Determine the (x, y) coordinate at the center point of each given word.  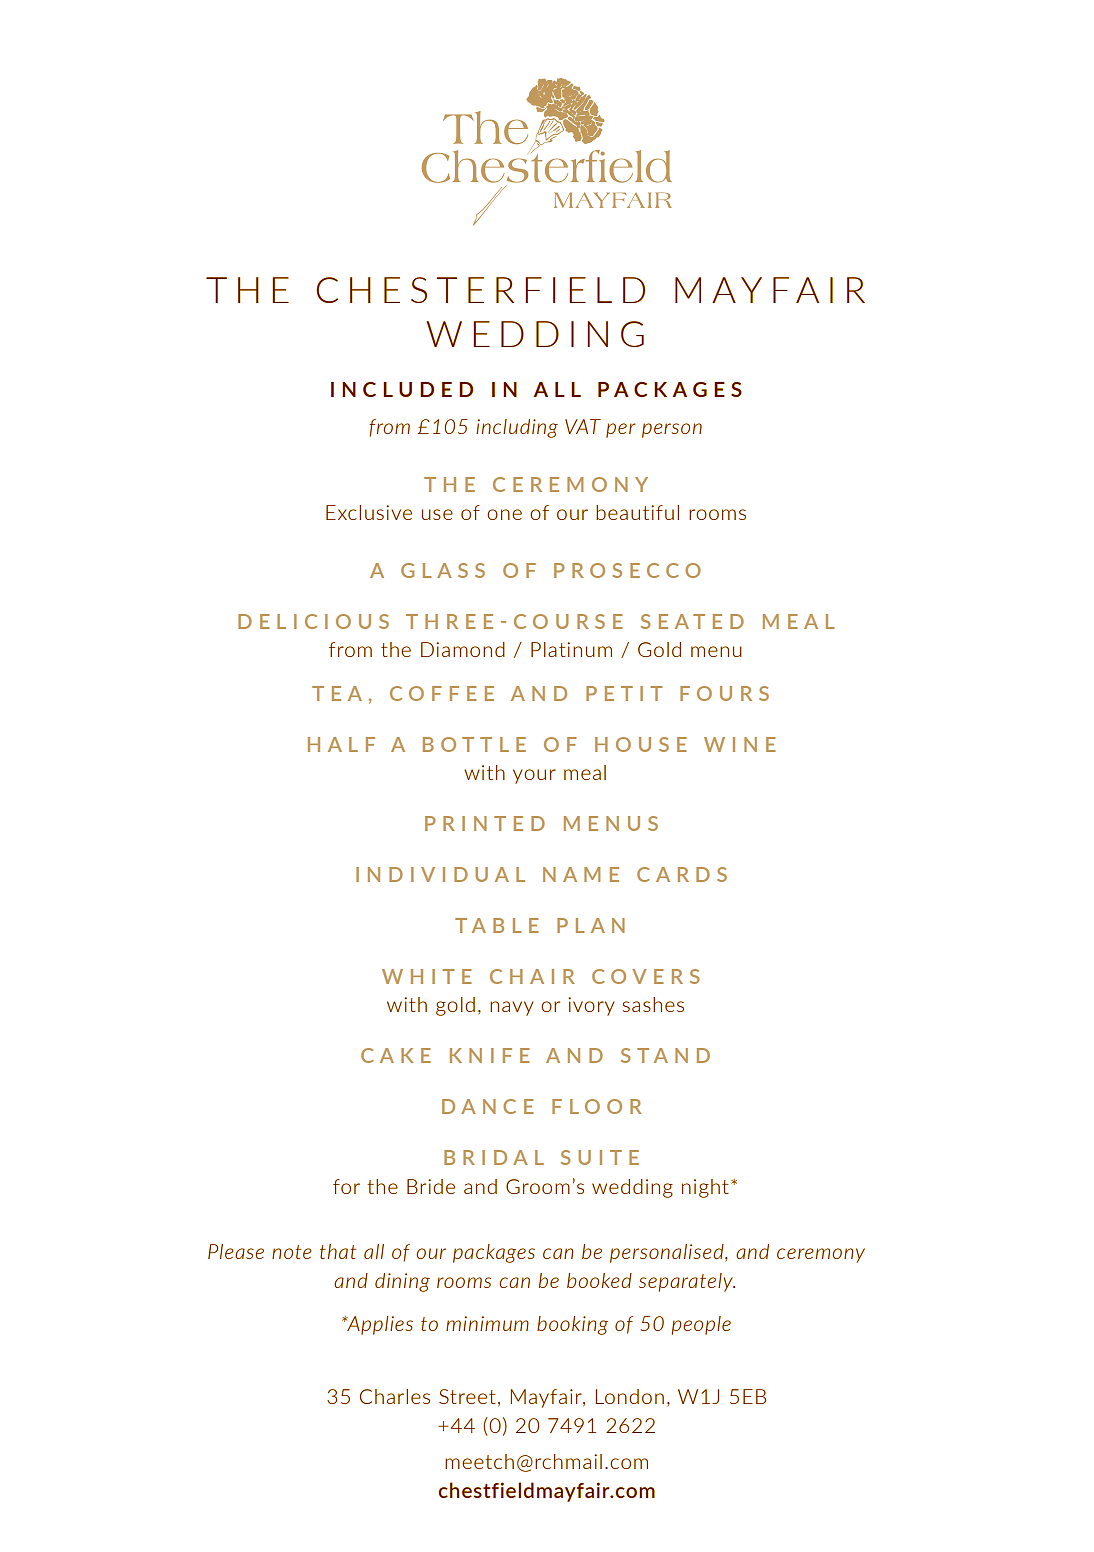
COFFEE (442, 693)
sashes (653, 1004)
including (517, 428)
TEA (337, 693)
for (346, 1186)
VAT (583, 426)
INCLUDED (402, 389)
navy (512, 1008)
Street (467, 1396)
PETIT (624, 693)
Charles (395, 1396)
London (630, 1396)
